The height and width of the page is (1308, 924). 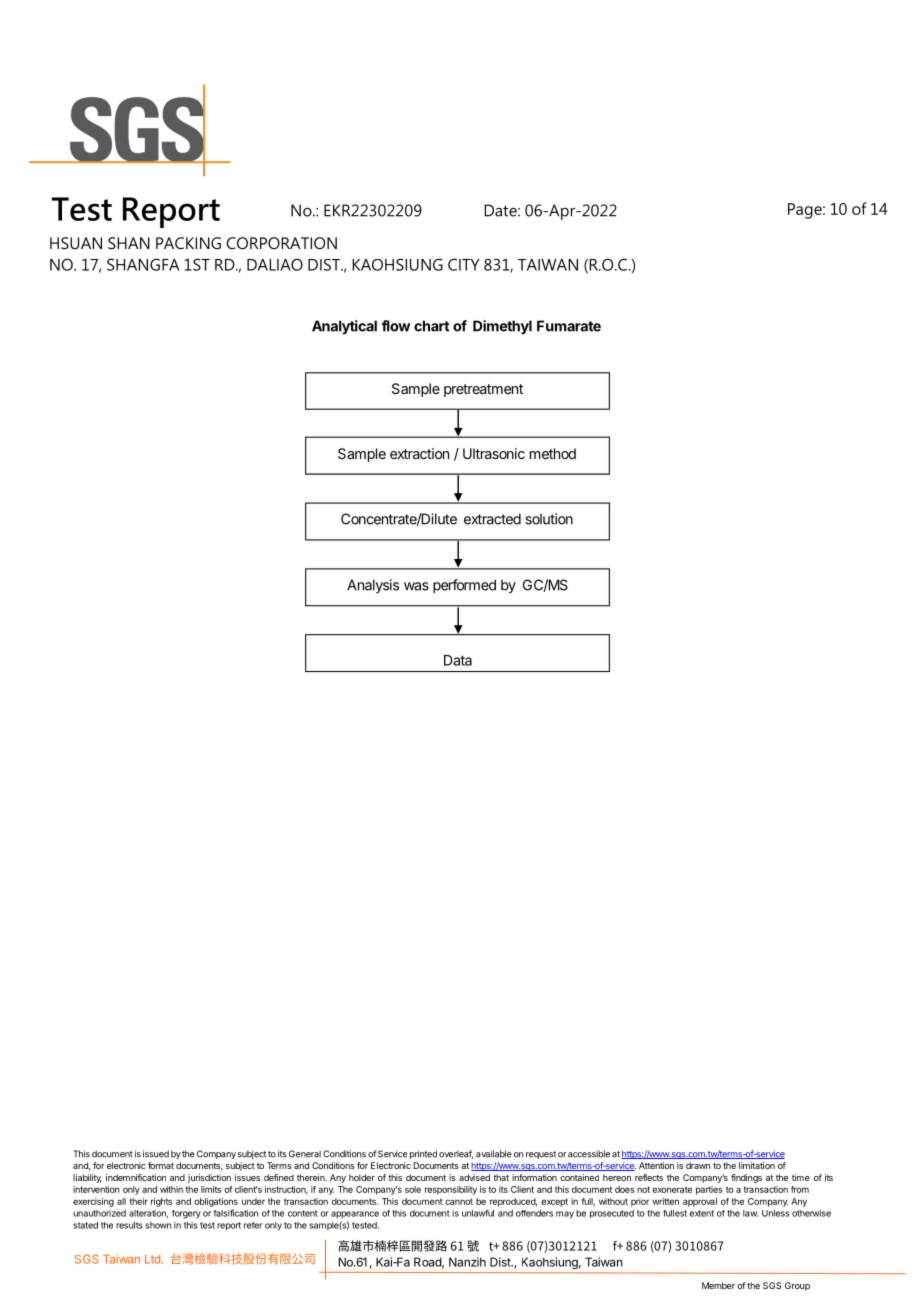 I want to click on performed, so click(x=464, y=586).
